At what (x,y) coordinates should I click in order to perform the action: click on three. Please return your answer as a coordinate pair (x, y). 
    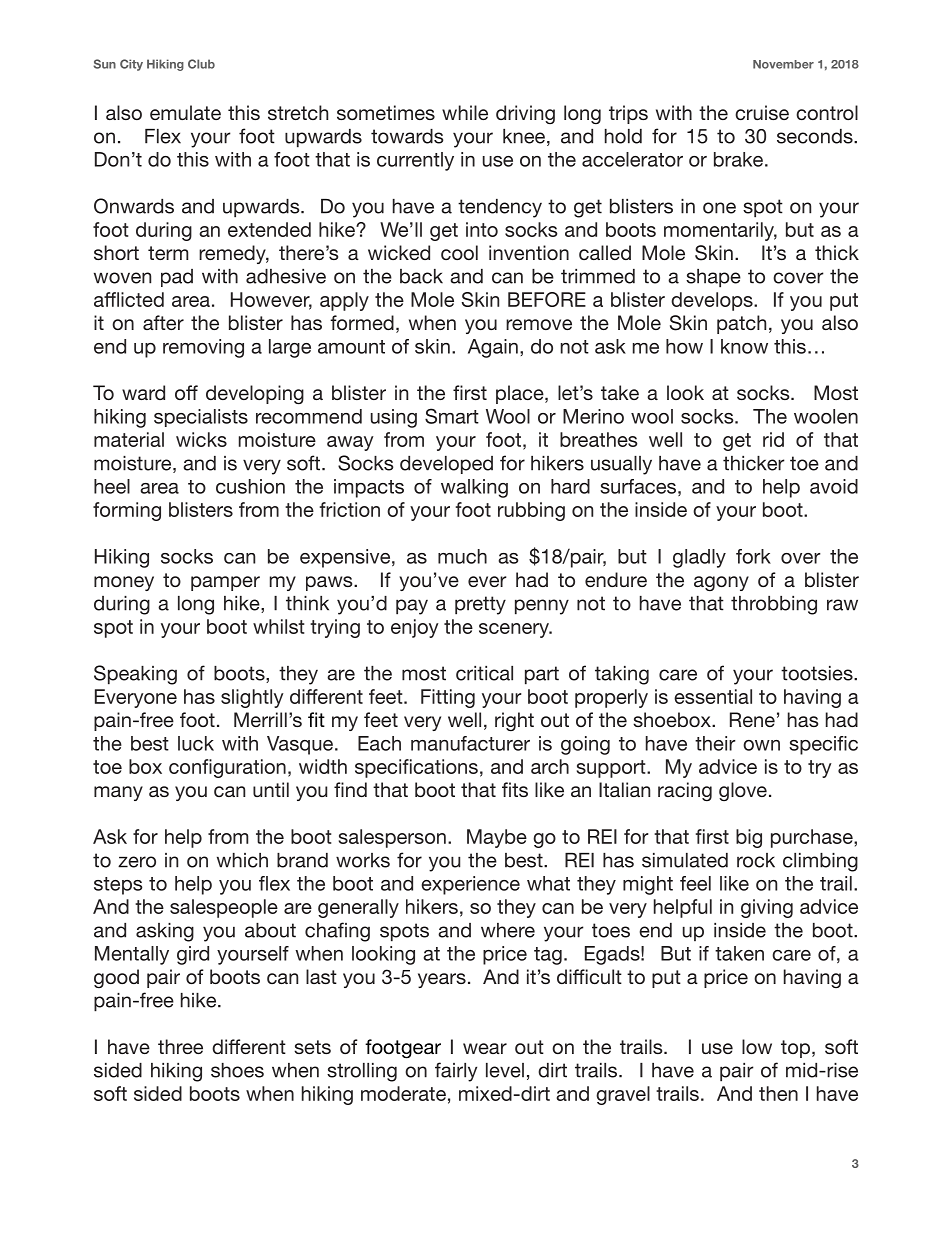
    Looking at the image, I should click on (180, 1046).
